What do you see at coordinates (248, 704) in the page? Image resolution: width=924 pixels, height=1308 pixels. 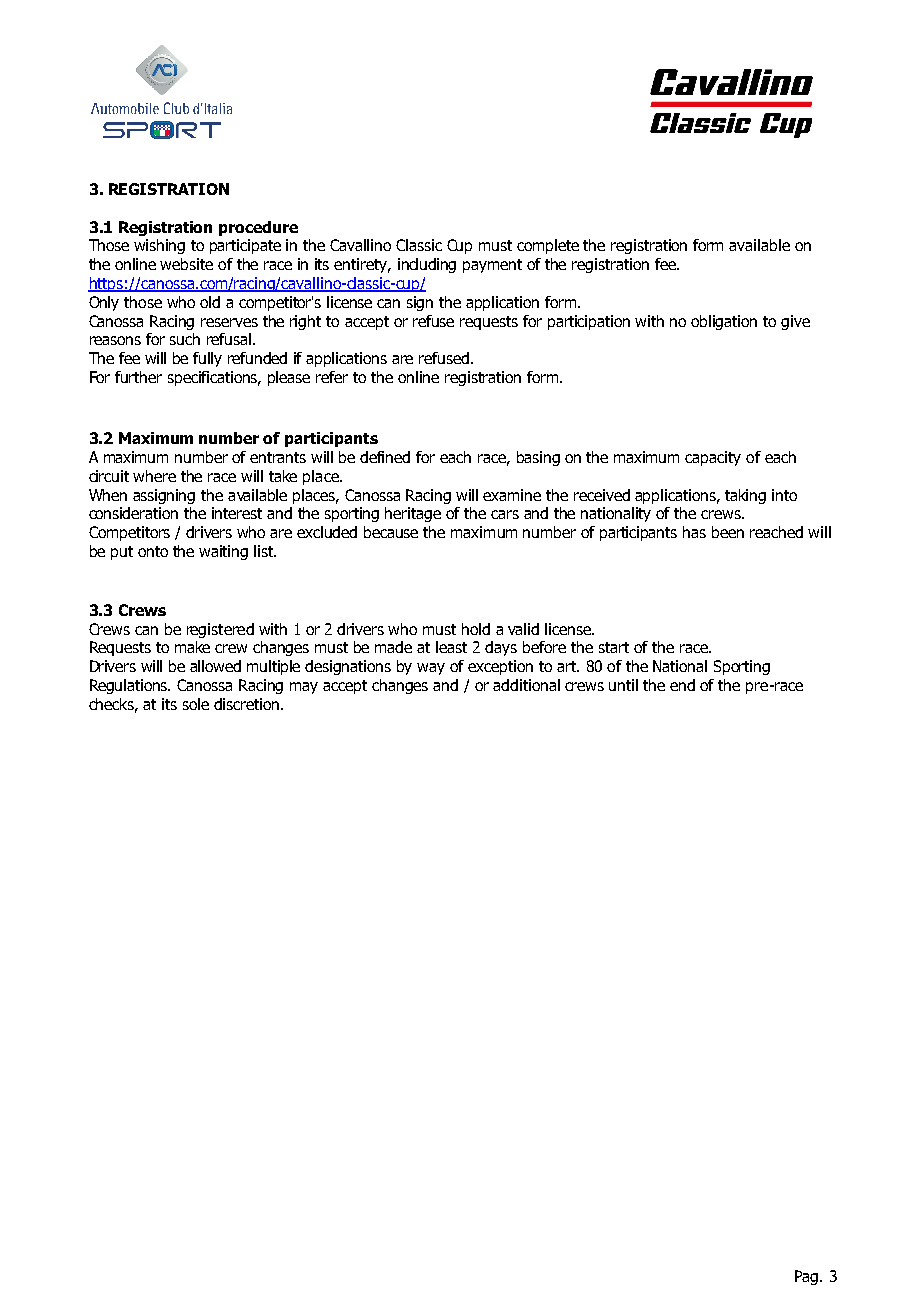 I see `discretion` at bounding box center [248, 704].
